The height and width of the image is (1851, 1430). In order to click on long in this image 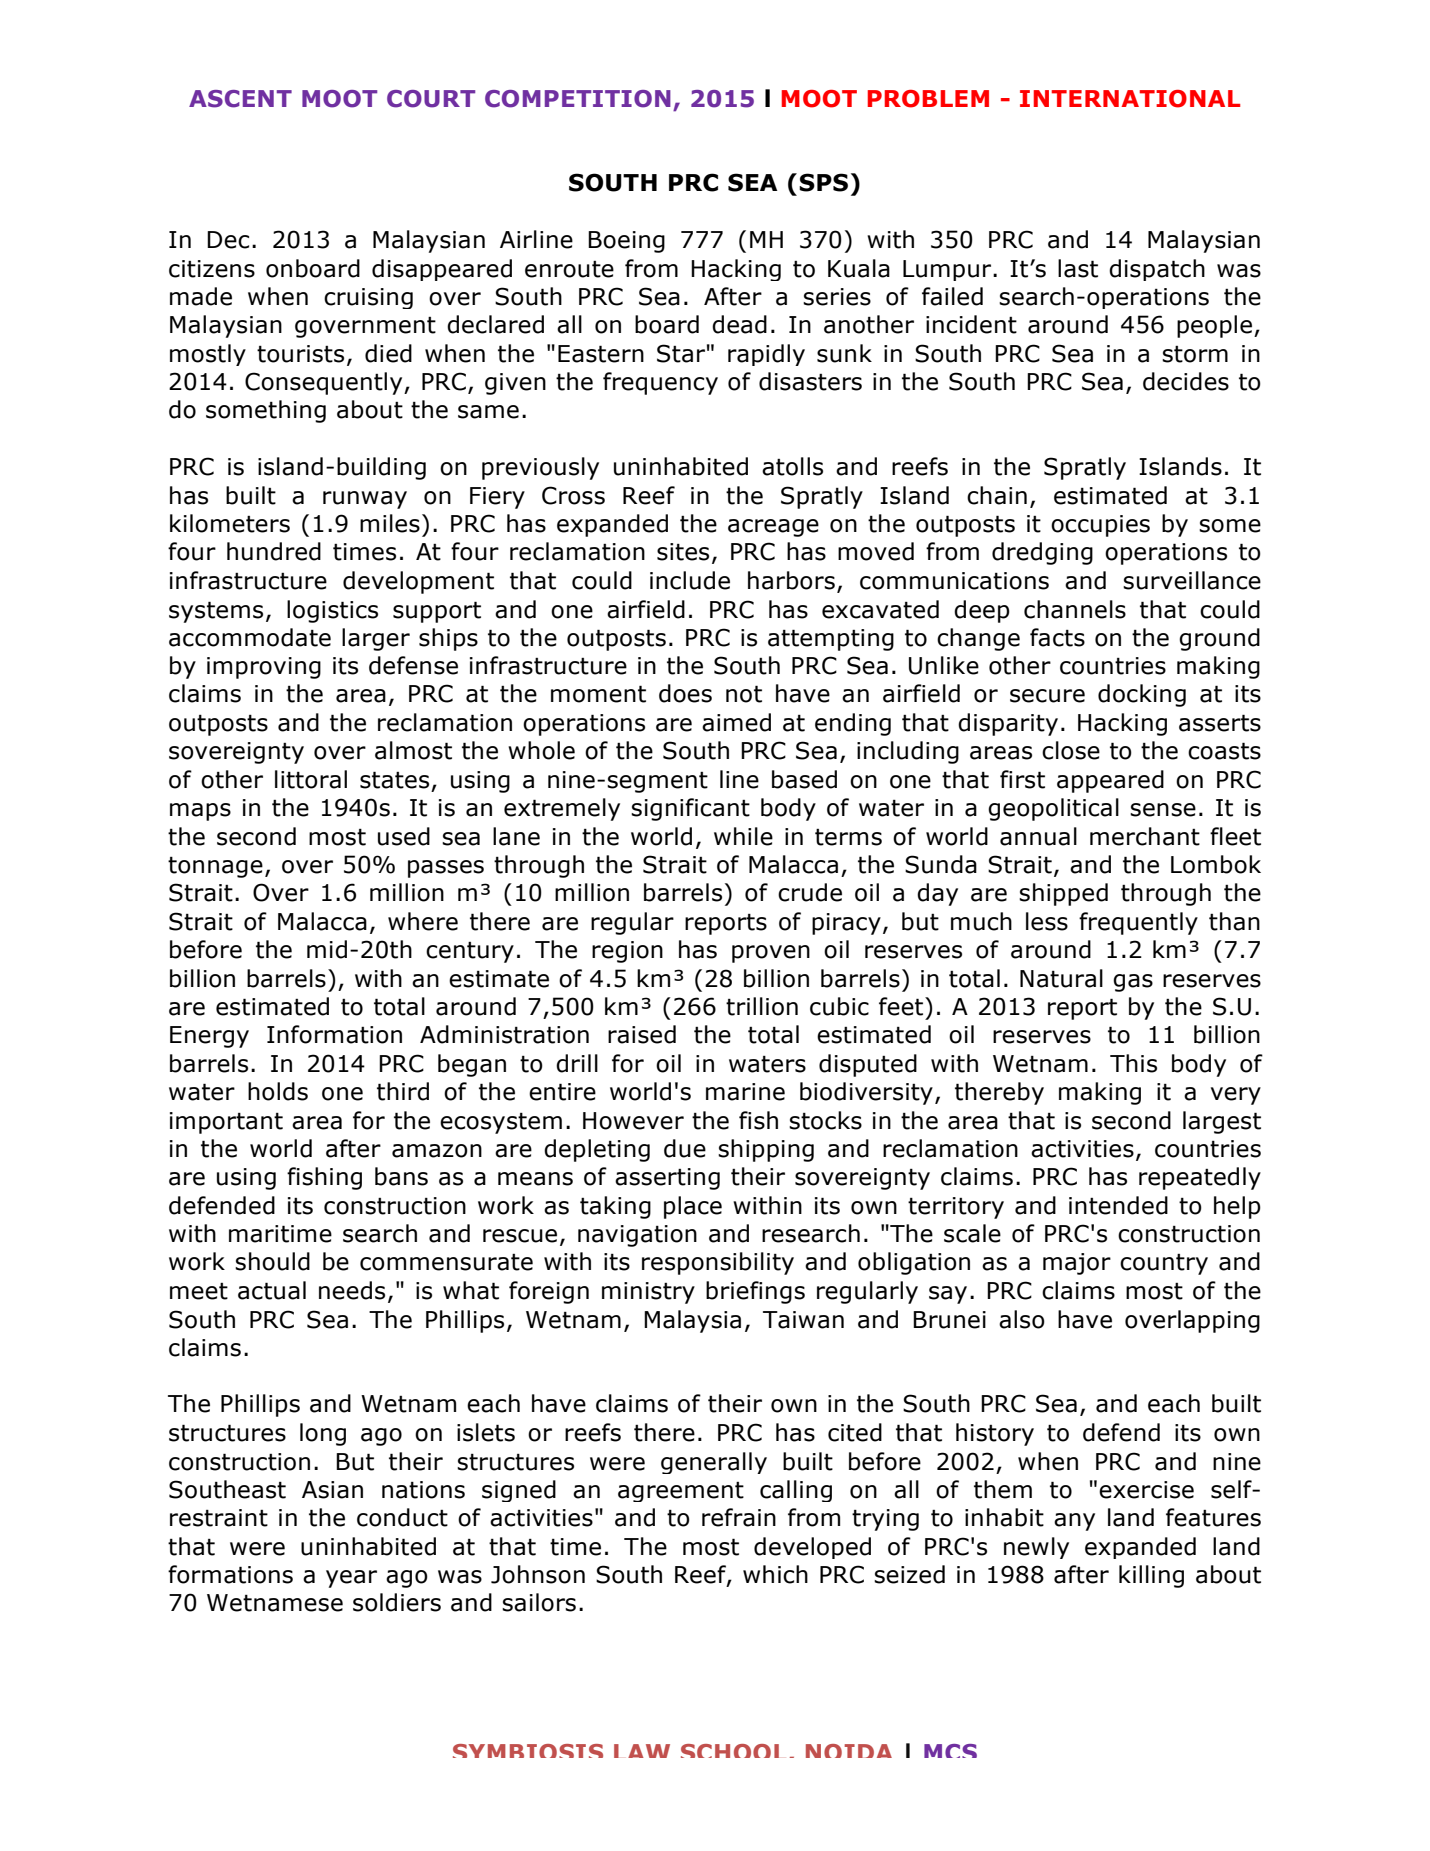, I will do `click(323, 1434)`.
